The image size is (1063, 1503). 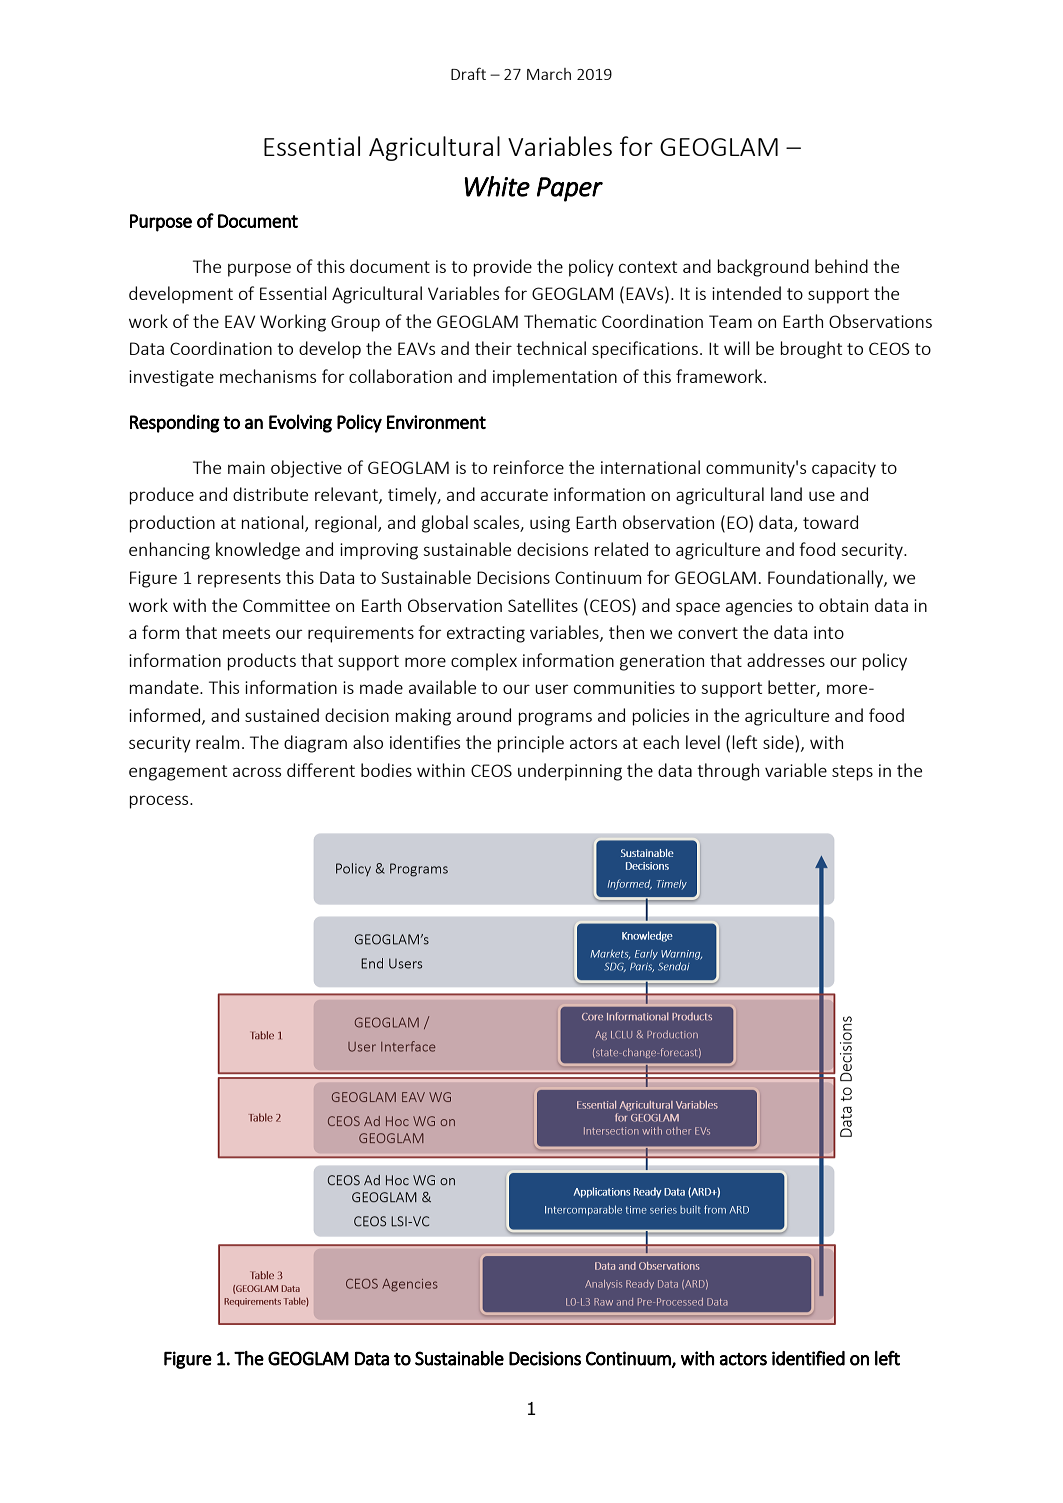 What do you see at coordinates (808, 1358) in the screenshot?
I see `identified` at bounding box center [808, 1358].
